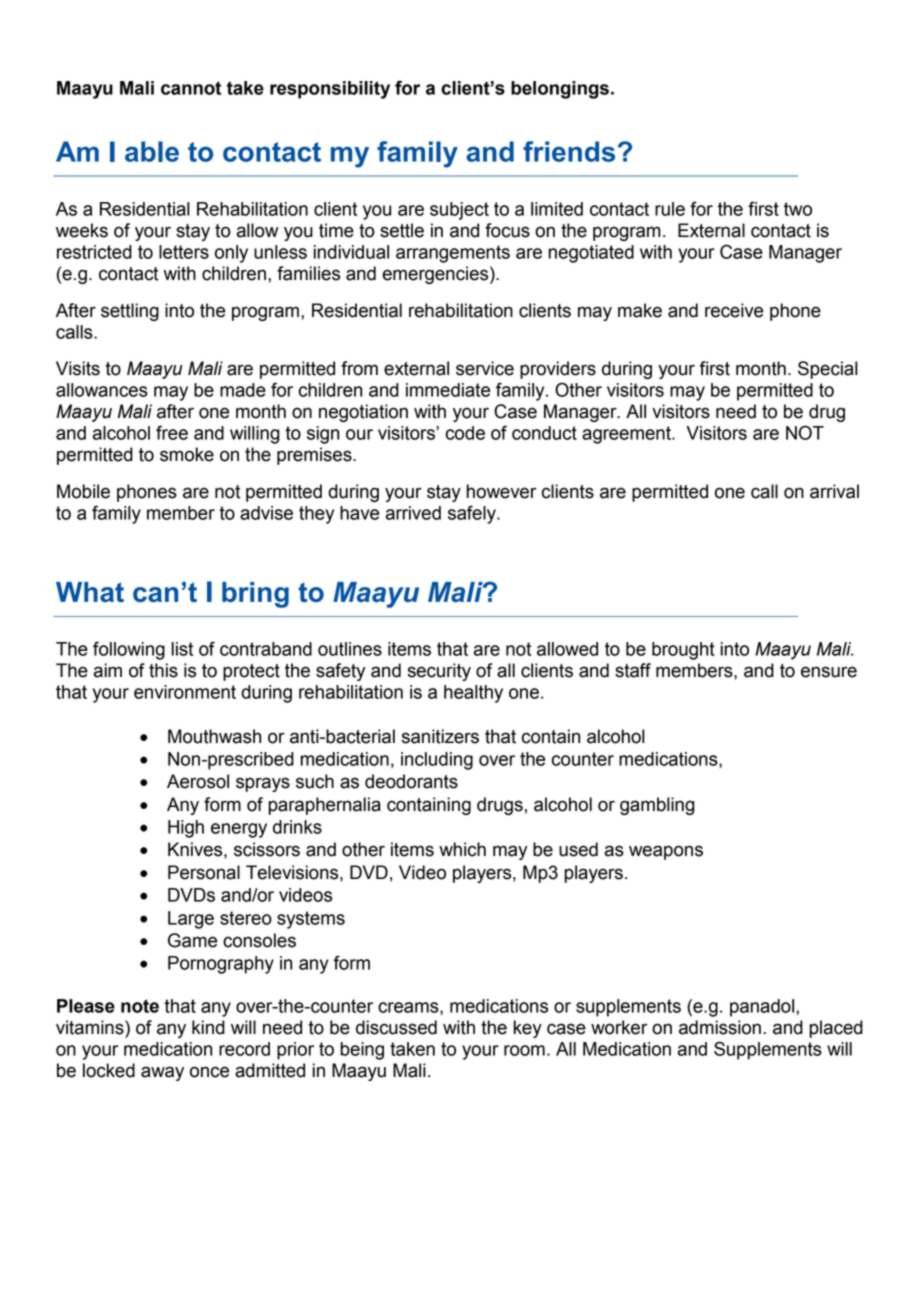  What do you see at coordinates (186, 829) in the document?
I see `High` at bounding box center [186, 829].
